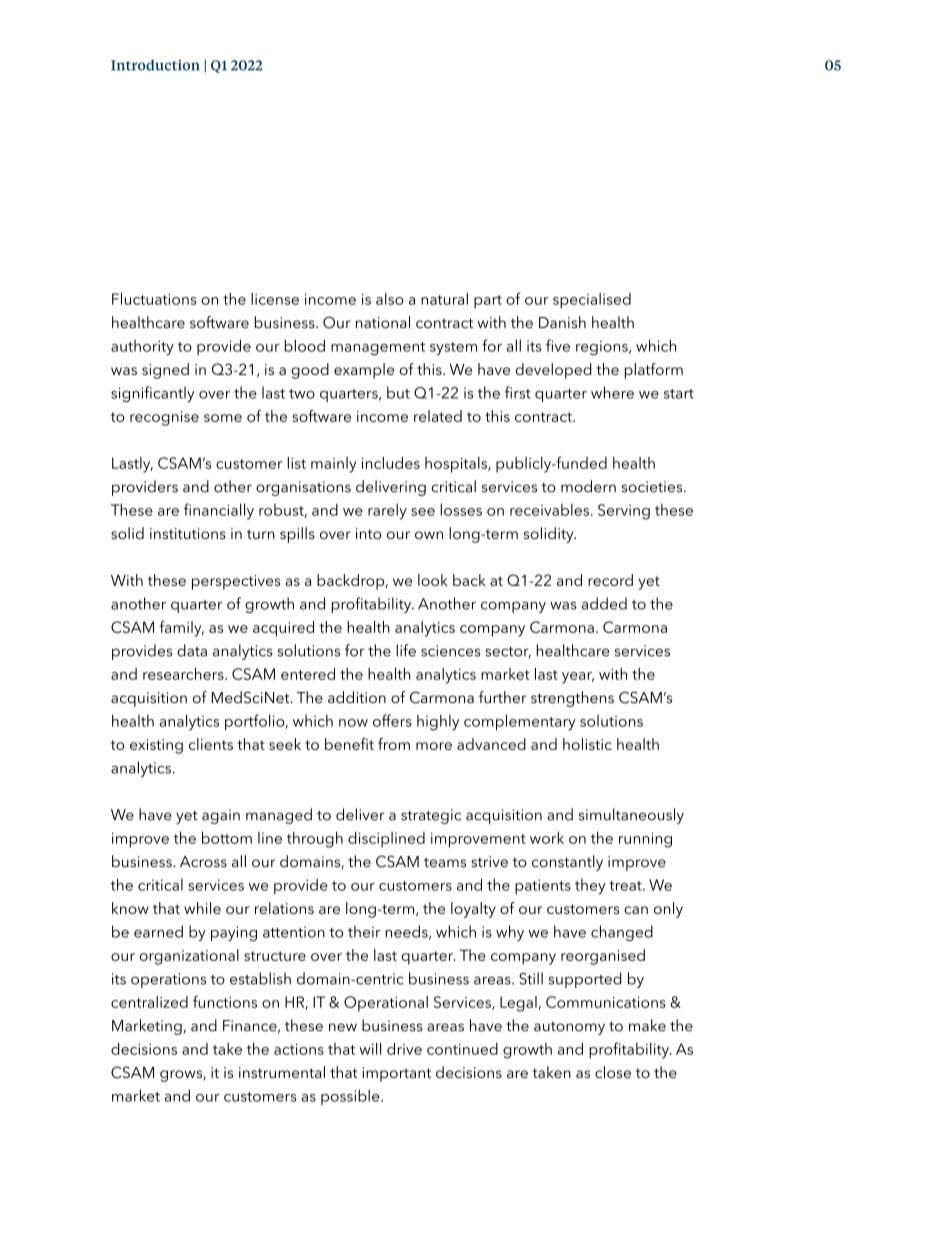  Describe the element at coordinates (433, 580) in the page. I see `look` at that location.
